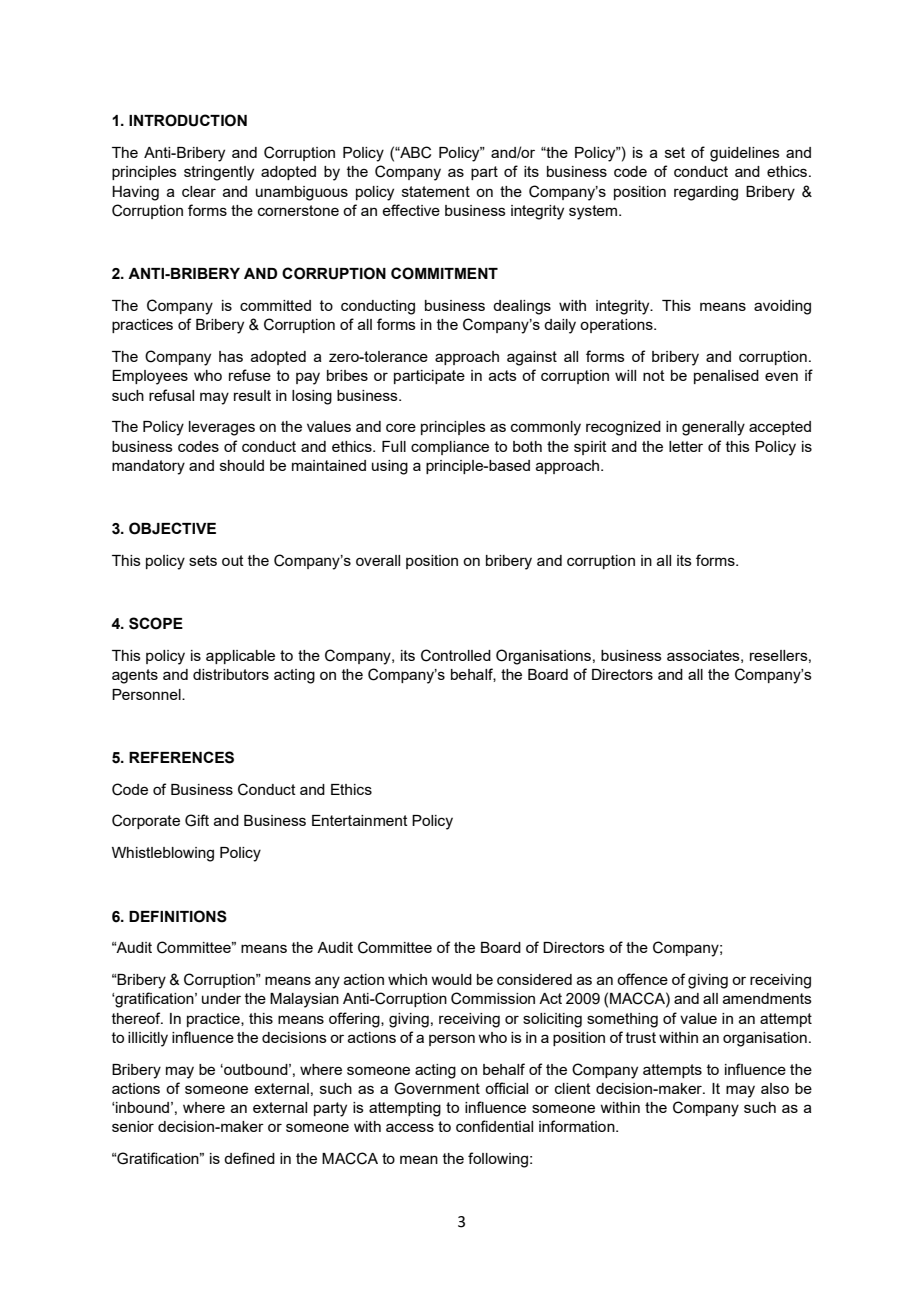 This image has height=1308, width=924. I want to click on confidential, so click(494, 1126).
